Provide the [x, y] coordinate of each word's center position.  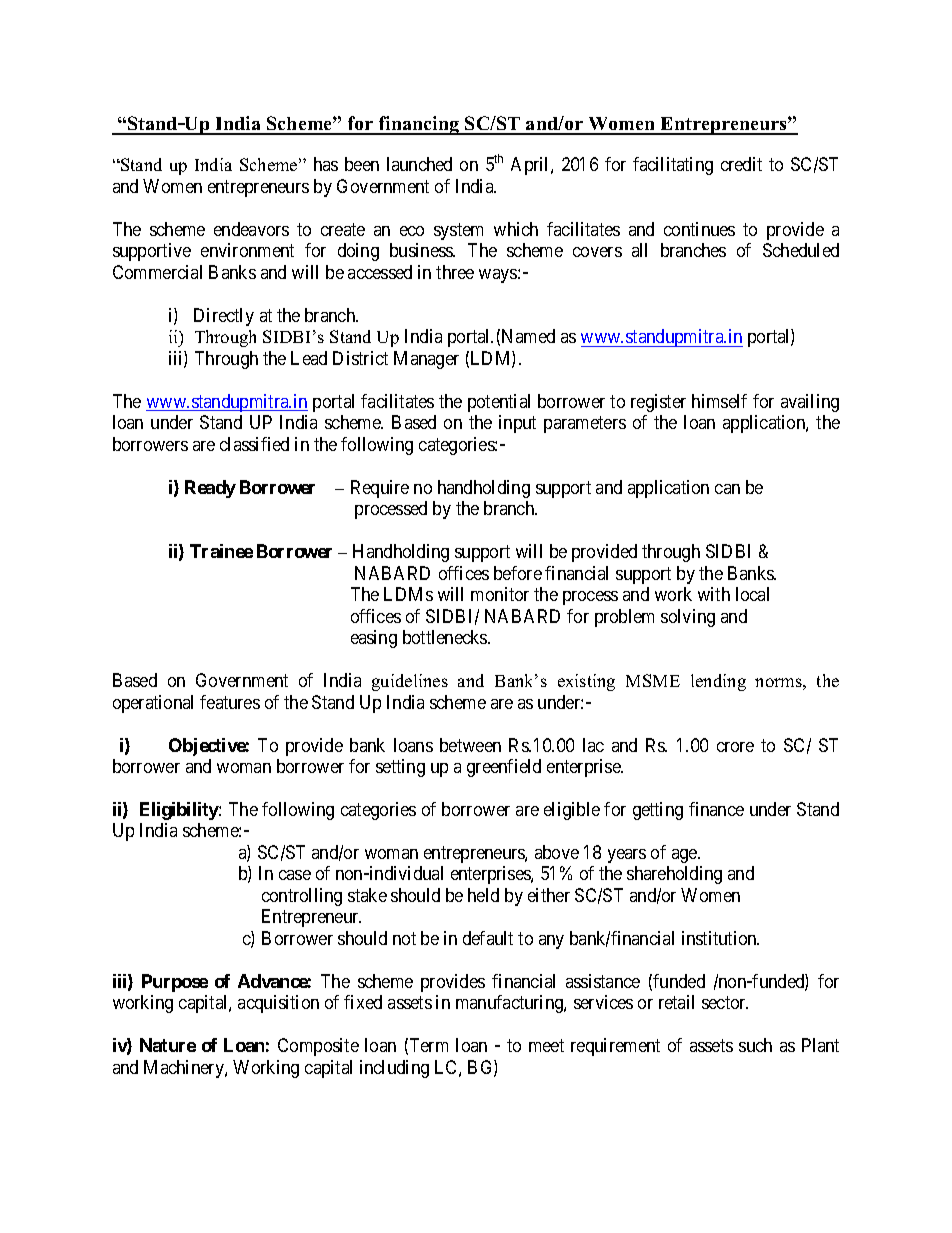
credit [741, 164]
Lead [309, 358]
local [752, 594]
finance [716, 809]
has [326, 164]
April [531, 166]
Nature [168, 1045]
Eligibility [180, 811]
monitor [500, 594]
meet [546, 1046]
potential [499, 403]
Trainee [221, 551]
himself [719, 401]
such [755, 1045]
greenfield [504, 768]
